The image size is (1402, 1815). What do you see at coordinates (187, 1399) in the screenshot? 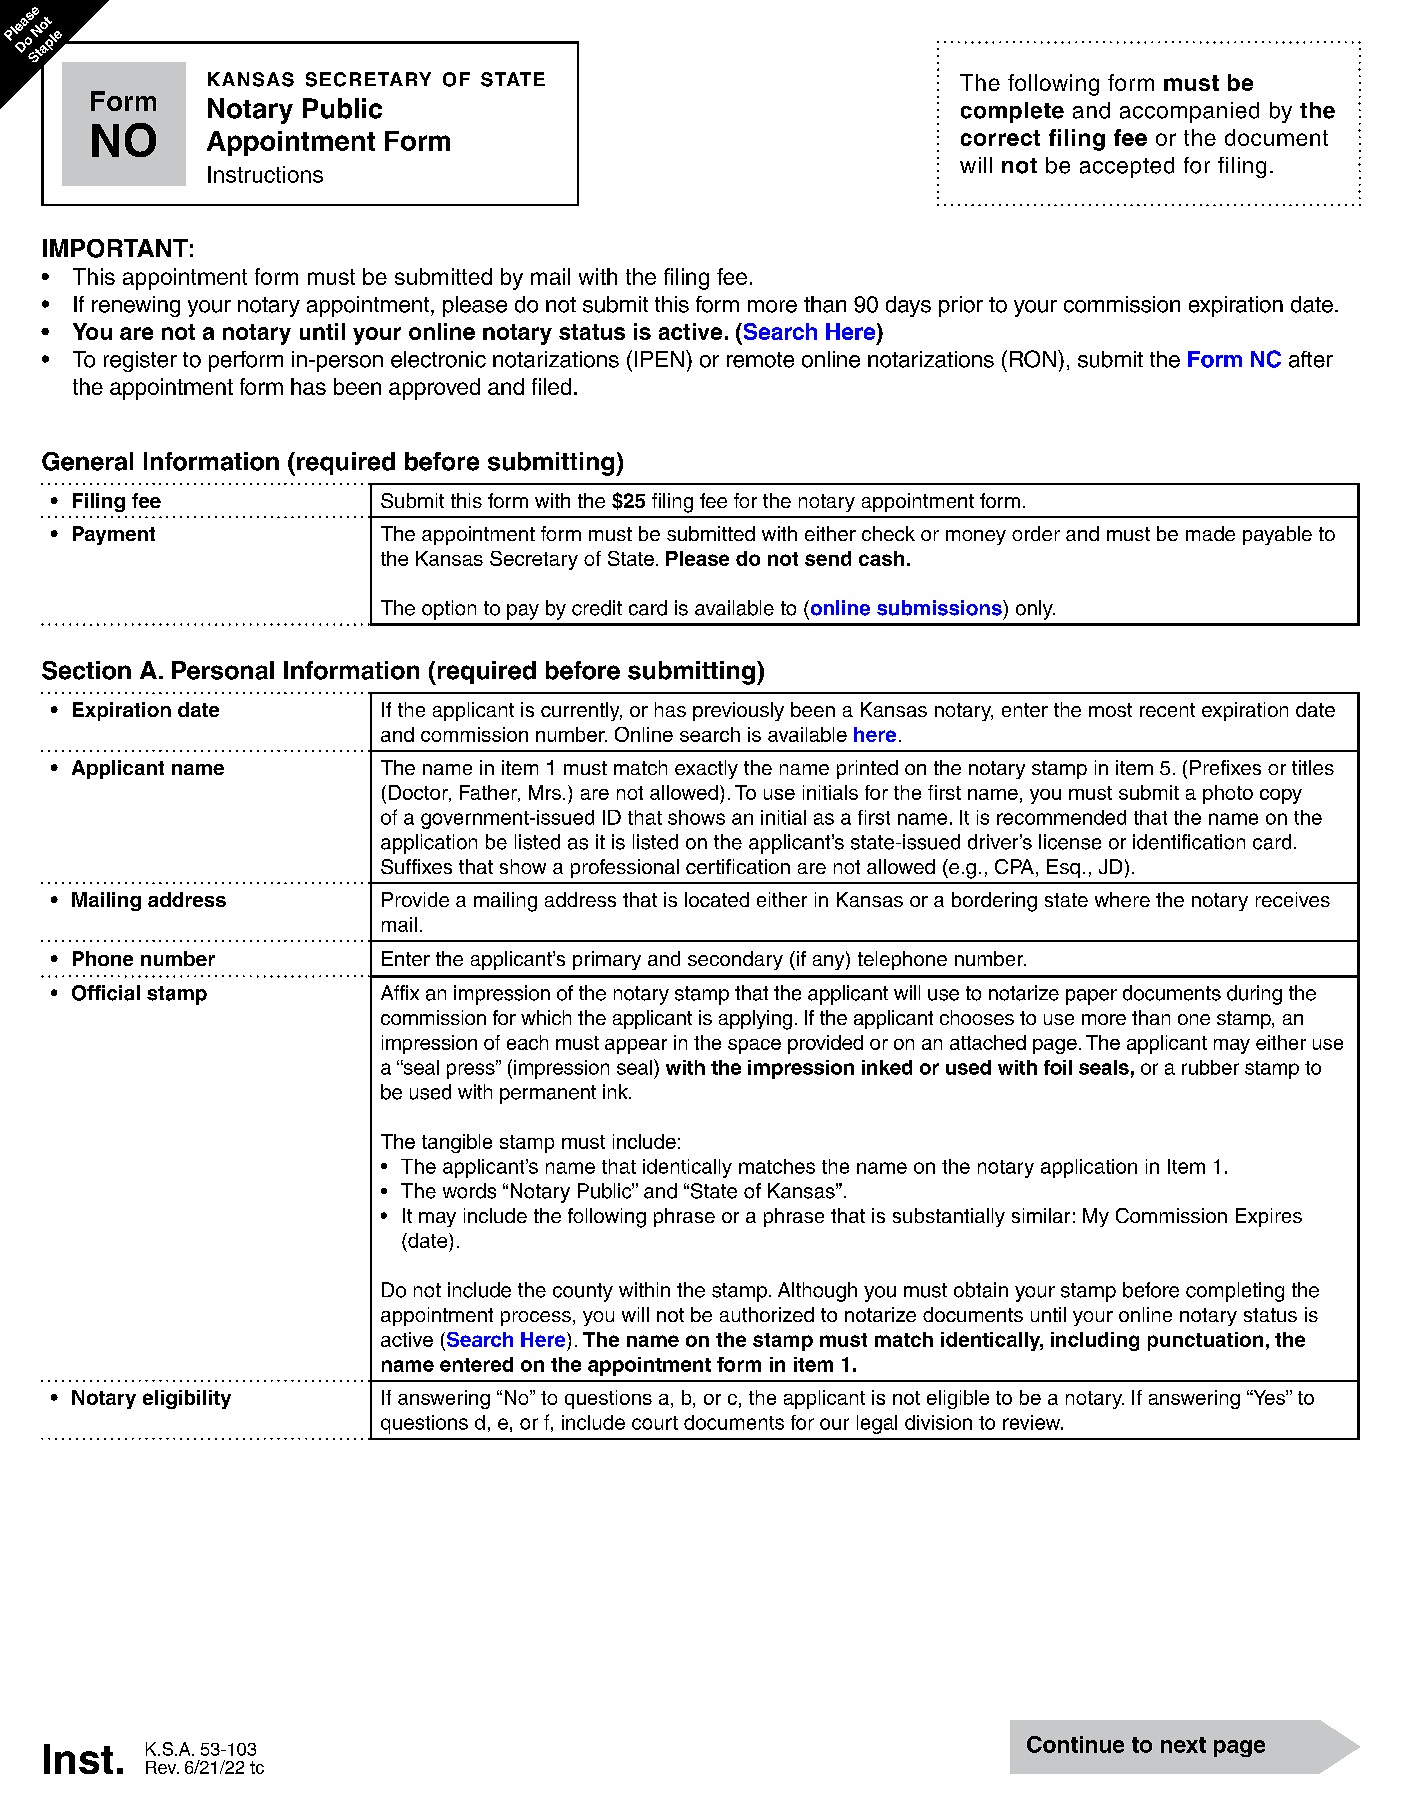
I see `eligibility` at bounding box center [187, 1399].
